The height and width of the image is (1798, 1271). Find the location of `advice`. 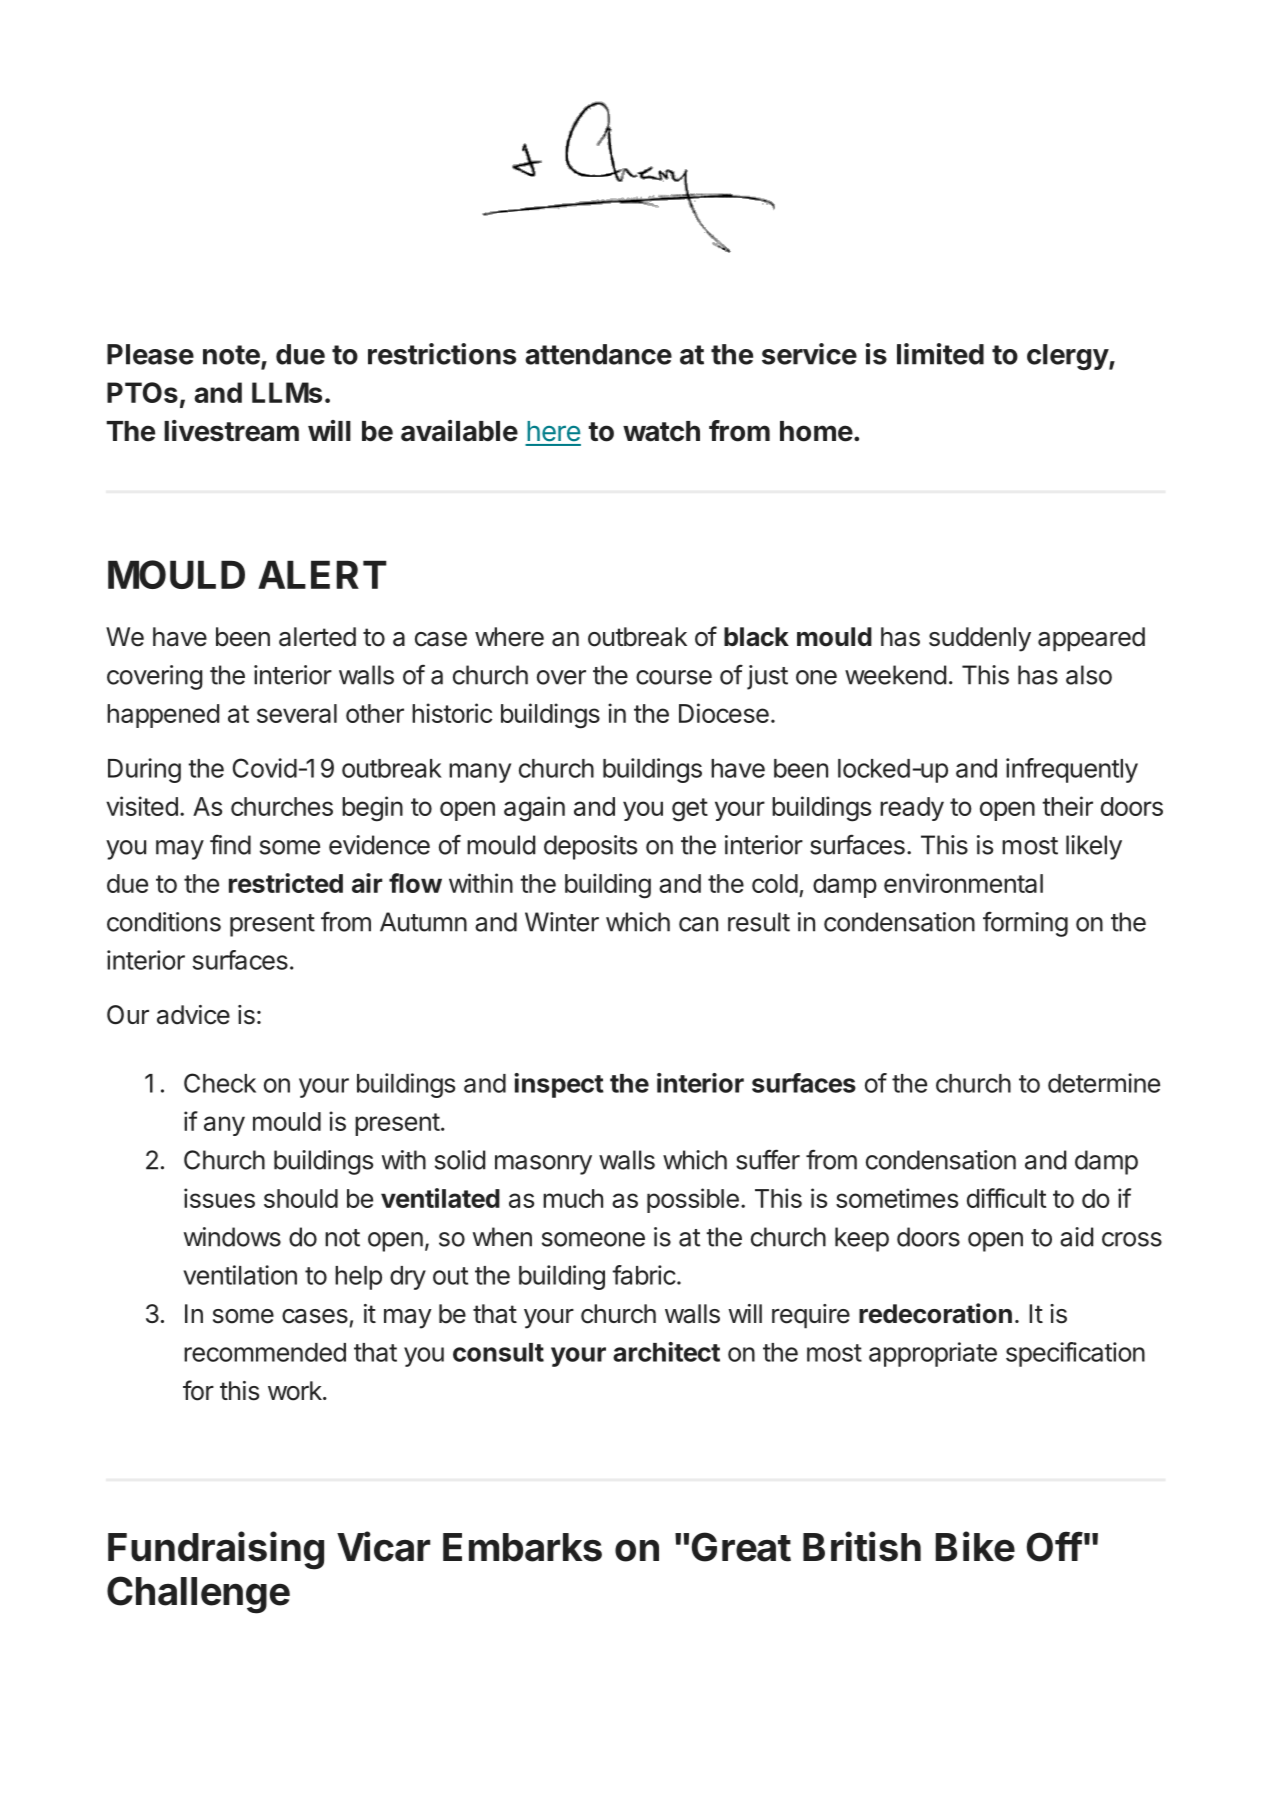

advice is located at coordinates (193, 1015).
